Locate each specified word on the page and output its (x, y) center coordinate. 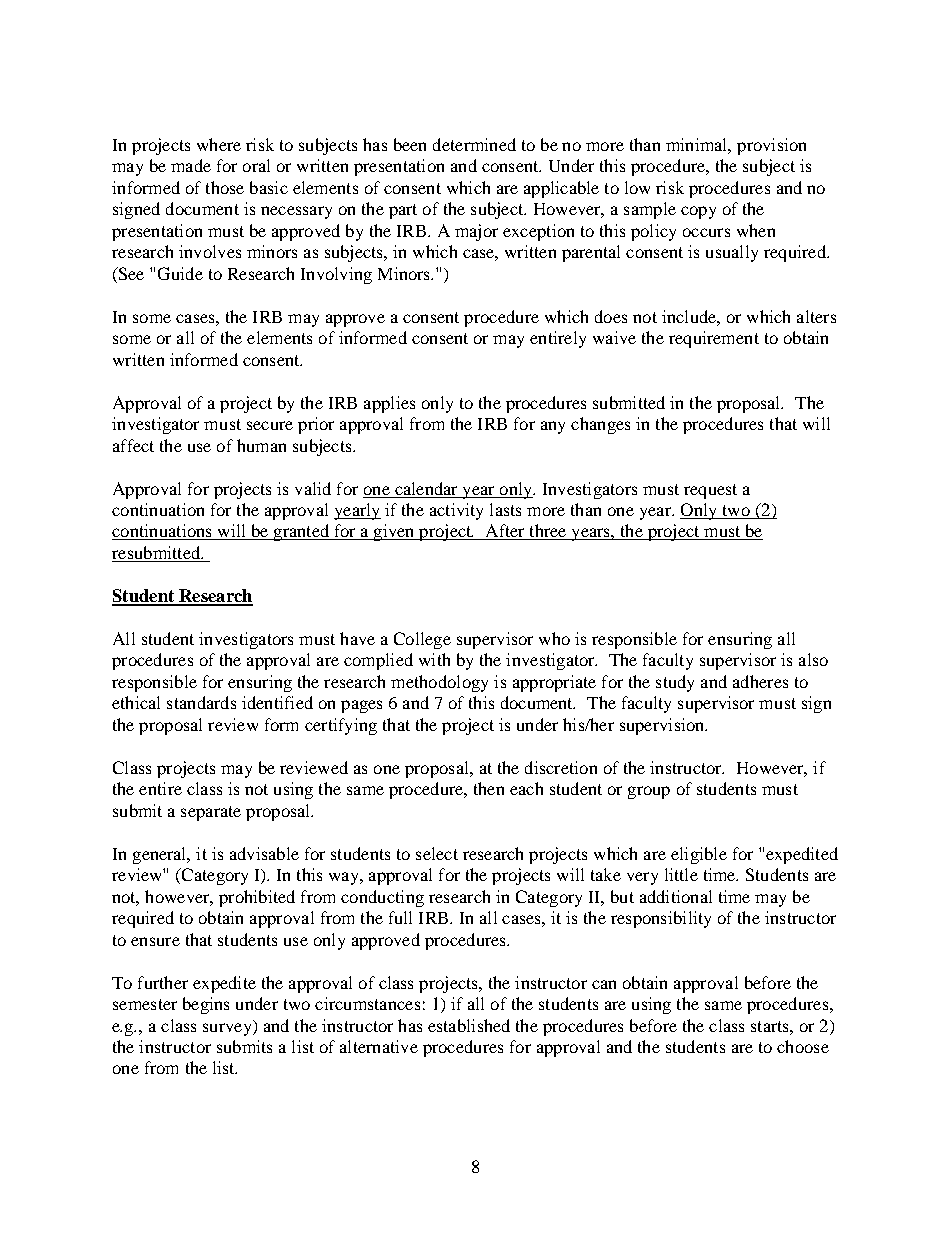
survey (228, 1028)
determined (474, 144)
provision (771, 146)
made (191, 165)
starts (771, 1026)
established (469, 1025)
